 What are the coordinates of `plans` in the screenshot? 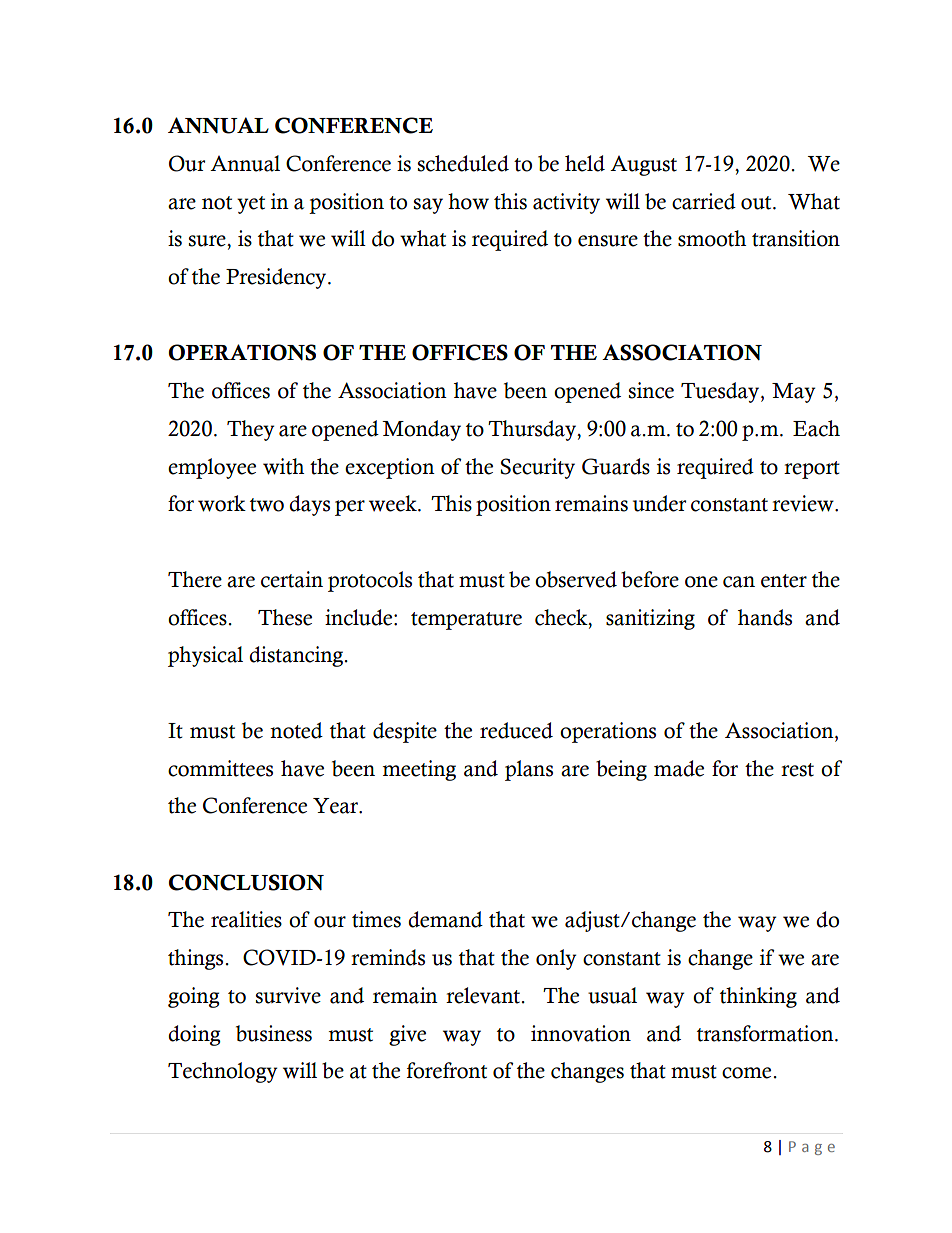 It's located at (529, 770).
